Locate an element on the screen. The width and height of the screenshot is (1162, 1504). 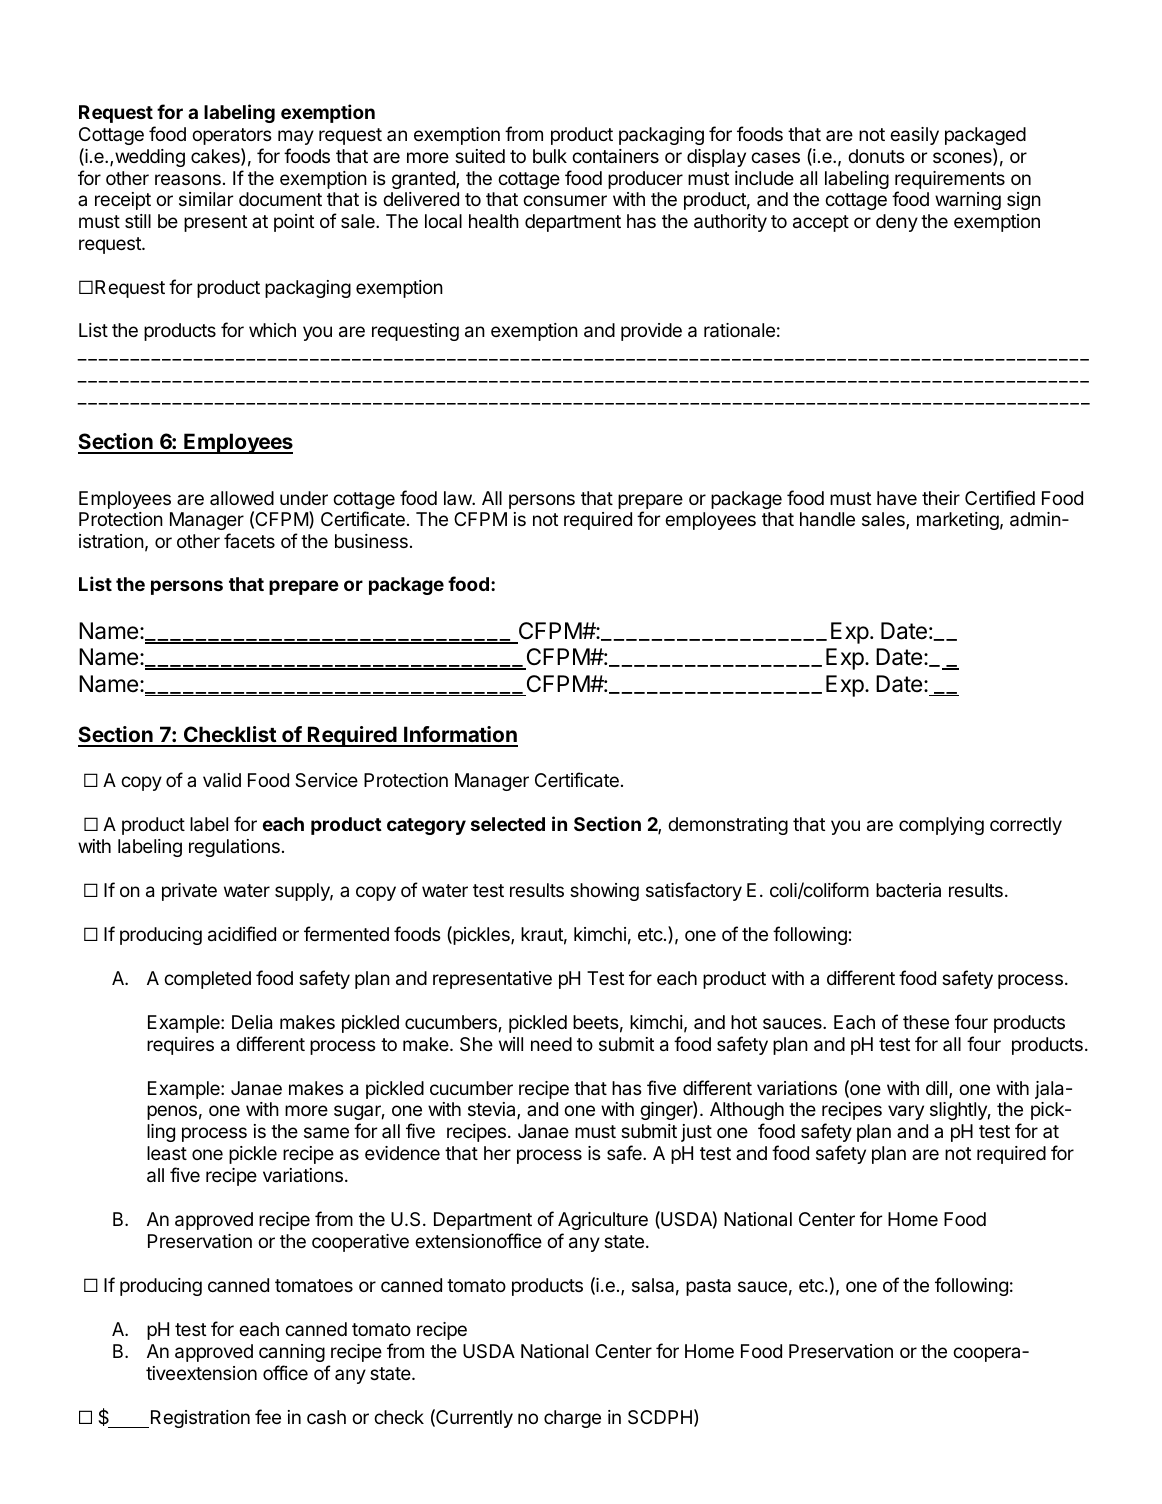
charge is located at coordinates (572, 1419).
